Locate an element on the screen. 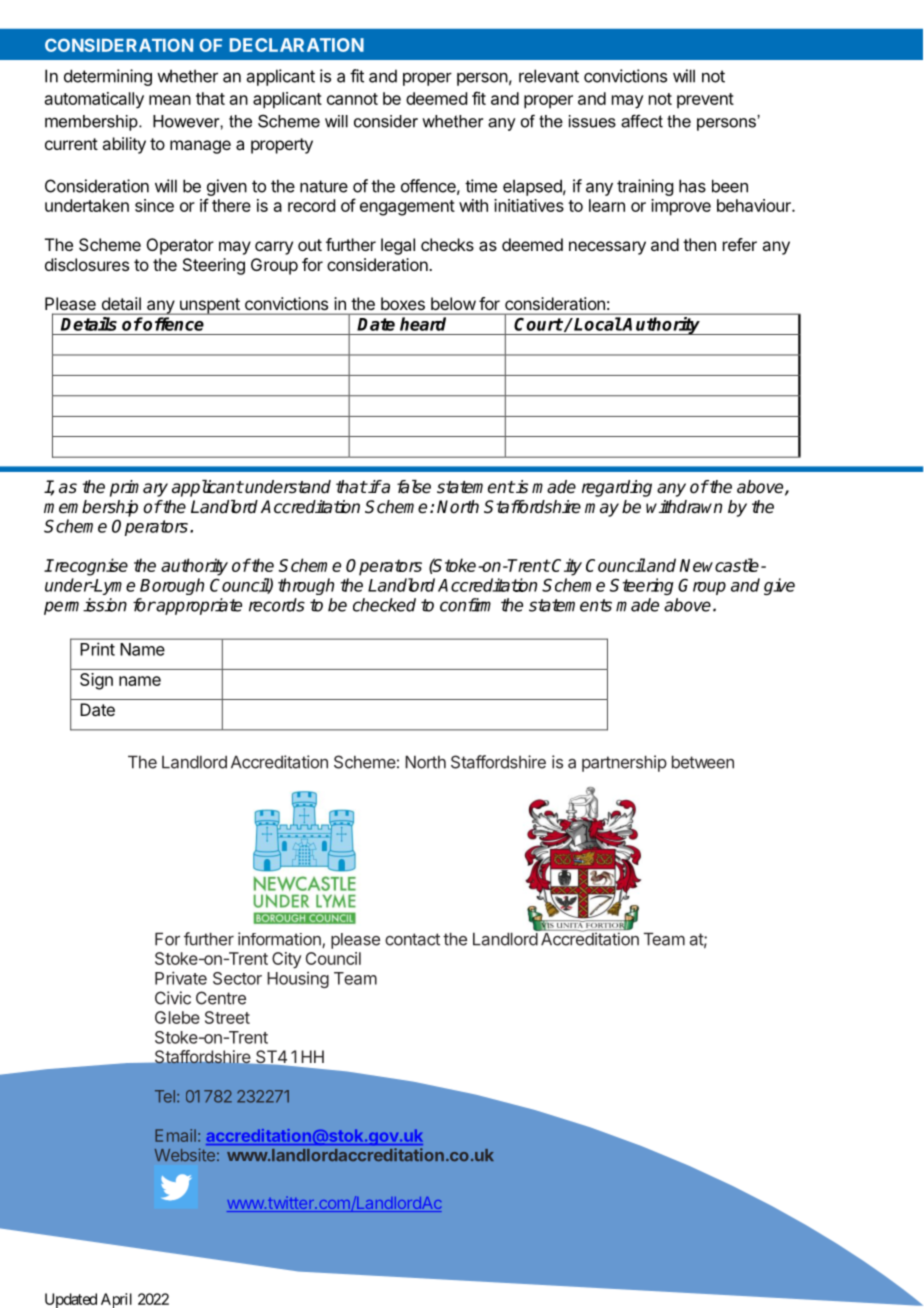  mean is located at coordinates (170, 100).
